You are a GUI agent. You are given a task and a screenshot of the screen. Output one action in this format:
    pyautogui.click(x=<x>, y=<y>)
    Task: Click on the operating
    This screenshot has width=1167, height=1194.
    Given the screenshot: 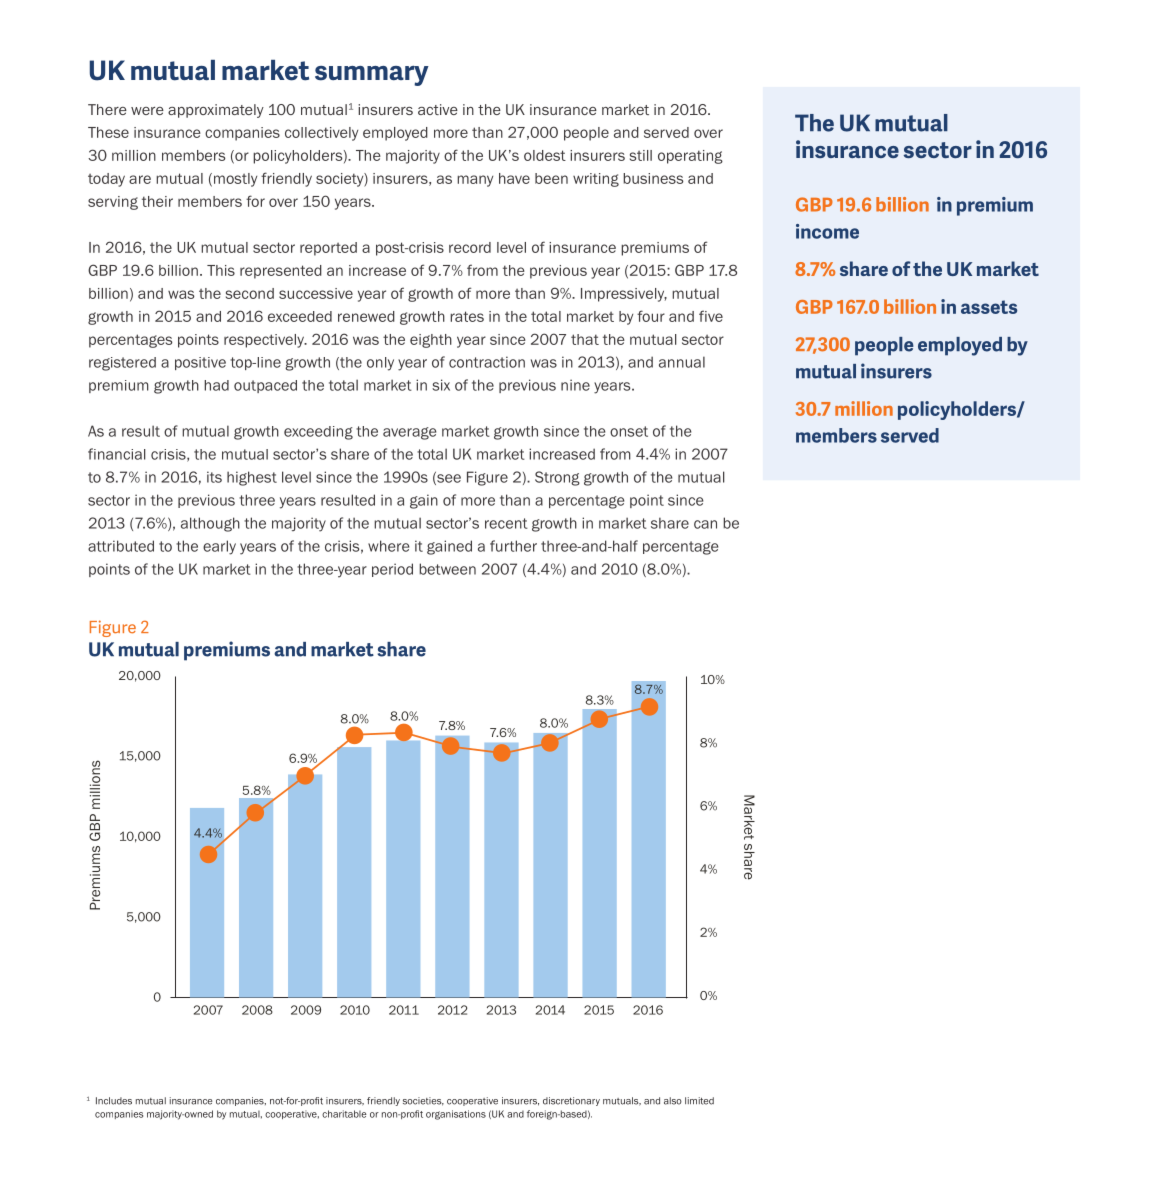 What is the action you would take?
    pyautogui.click(x=690, y=157)
